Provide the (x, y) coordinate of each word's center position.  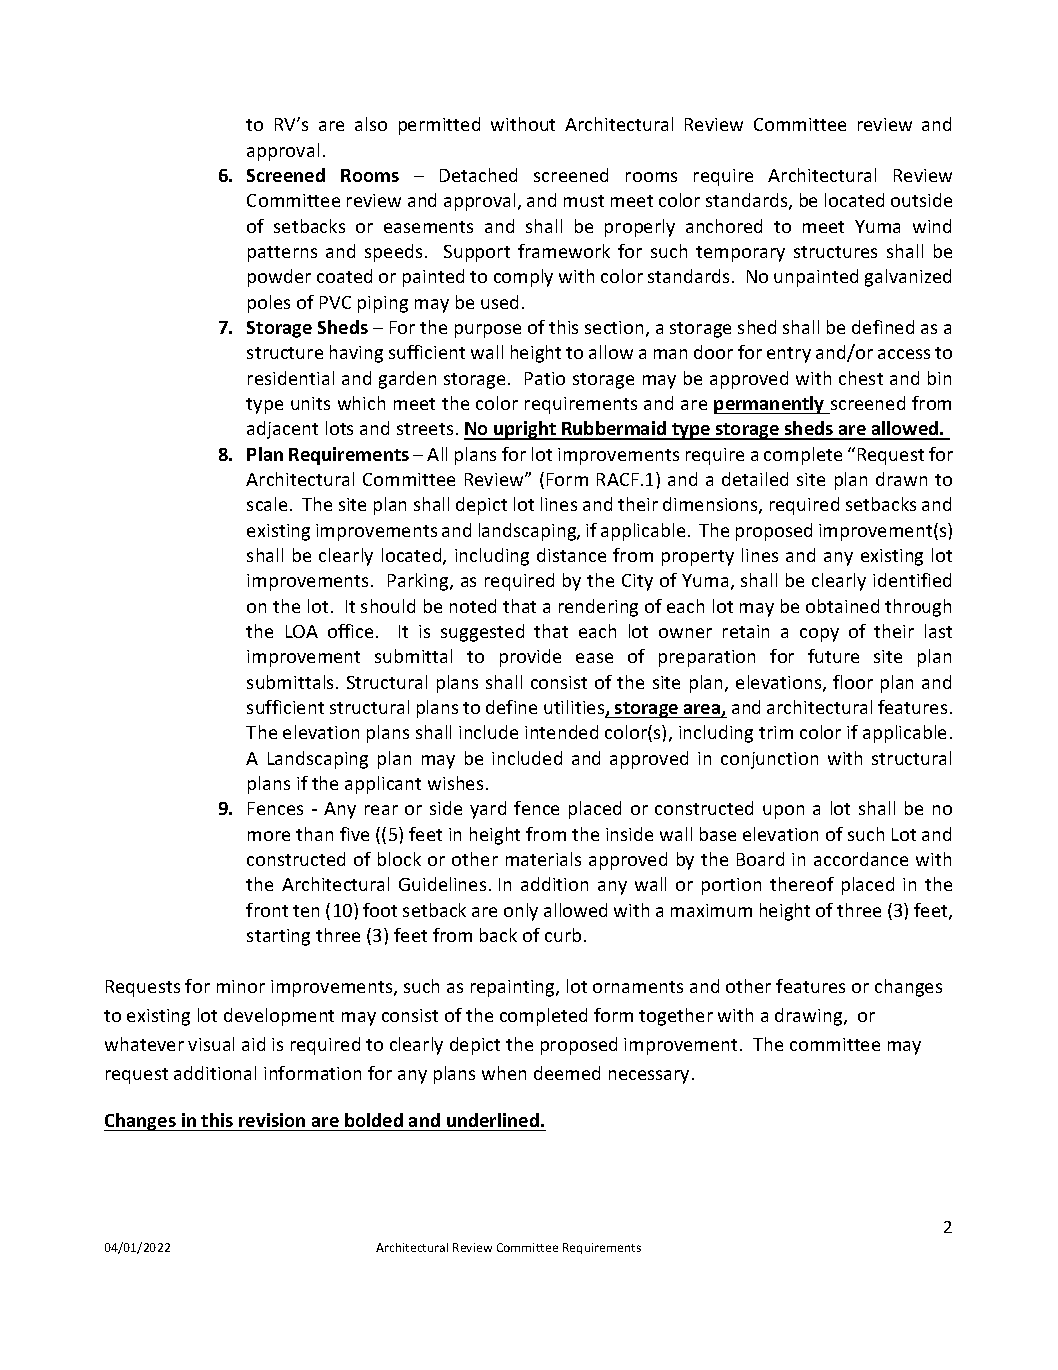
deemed (567, 1073)
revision (272, 1120)
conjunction (769, 760)
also (371, 124)
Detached (478, 175)
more (269, 836)
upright (525, 430)
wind (932, 226)
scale (267, 504)
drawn (901, 479)
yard (488, 810)
